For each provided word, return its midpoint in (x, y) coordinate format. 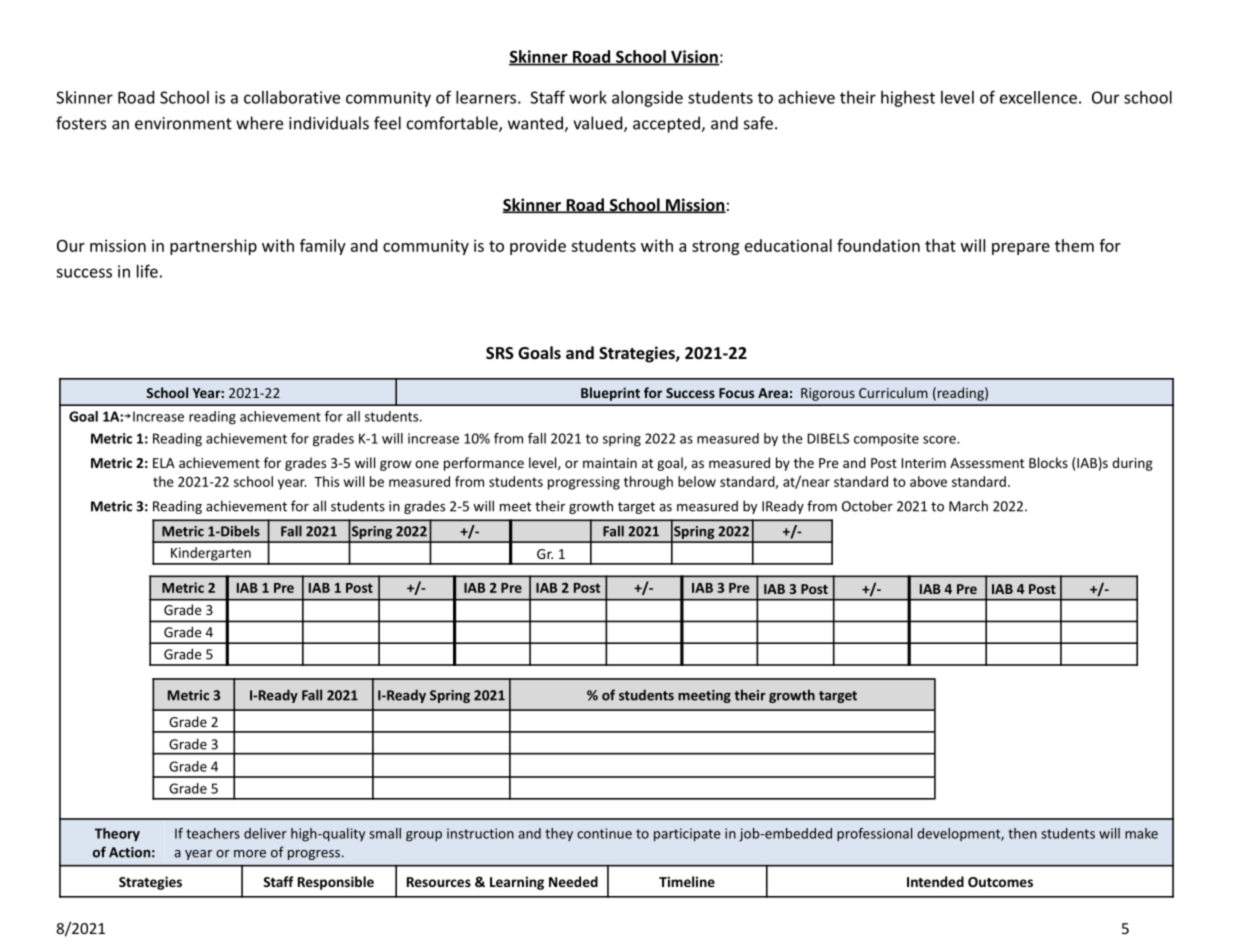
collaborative (292, 97)
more (250, 854)
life (147, 271)
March (968, 506)
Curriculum (893, 392)
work (588, 97)
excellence (1038, 97)
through (648, 483)
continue (604, 833)
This (326, 481)
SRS (500, 353)
